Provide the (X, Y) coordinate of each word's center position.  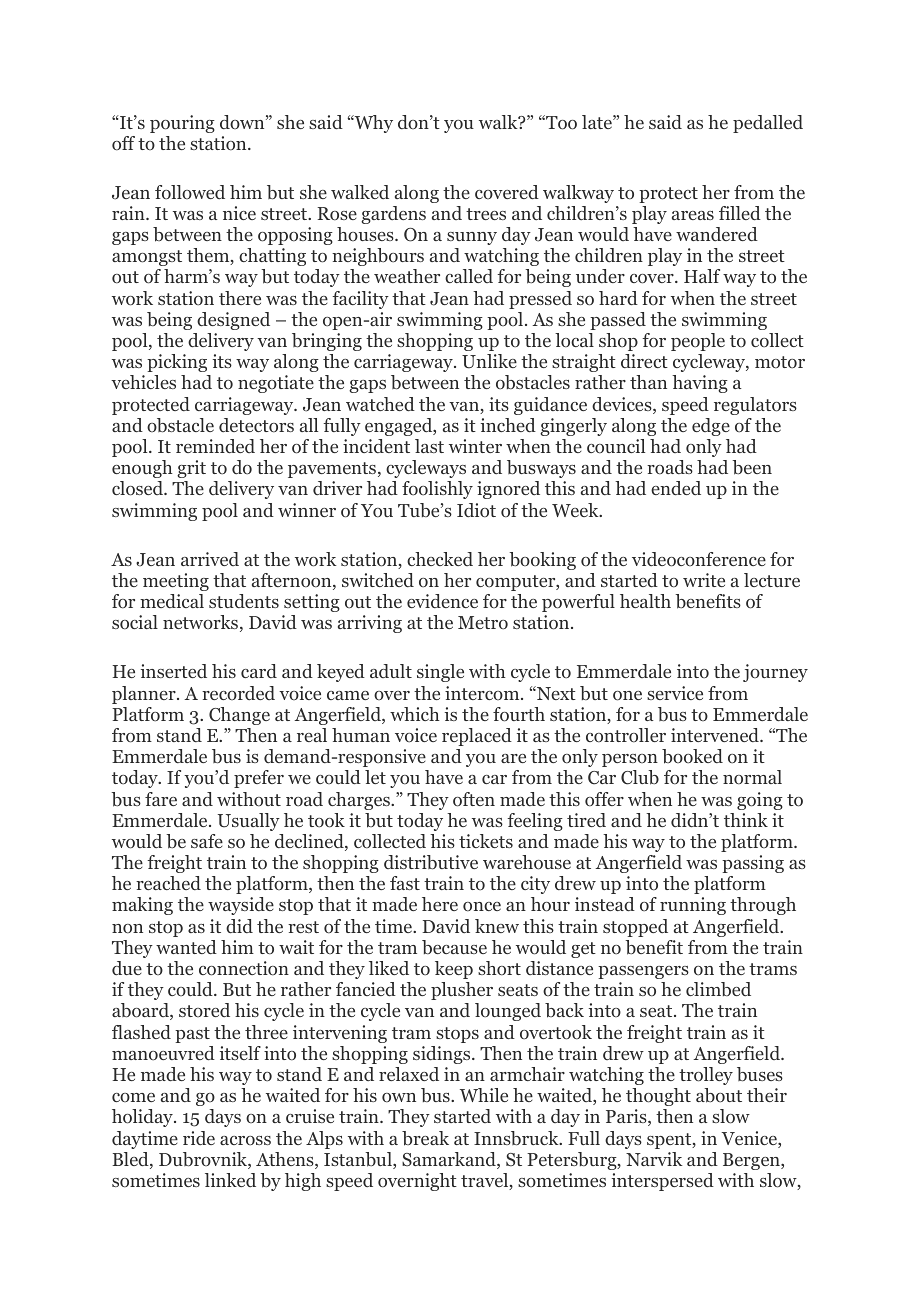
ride (199, 1138)
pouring (182, 124)
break (425, 1138)
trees (486, 214)
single (440, 673)
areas (693, 215)
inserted (174, 671)
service (675, 693)
